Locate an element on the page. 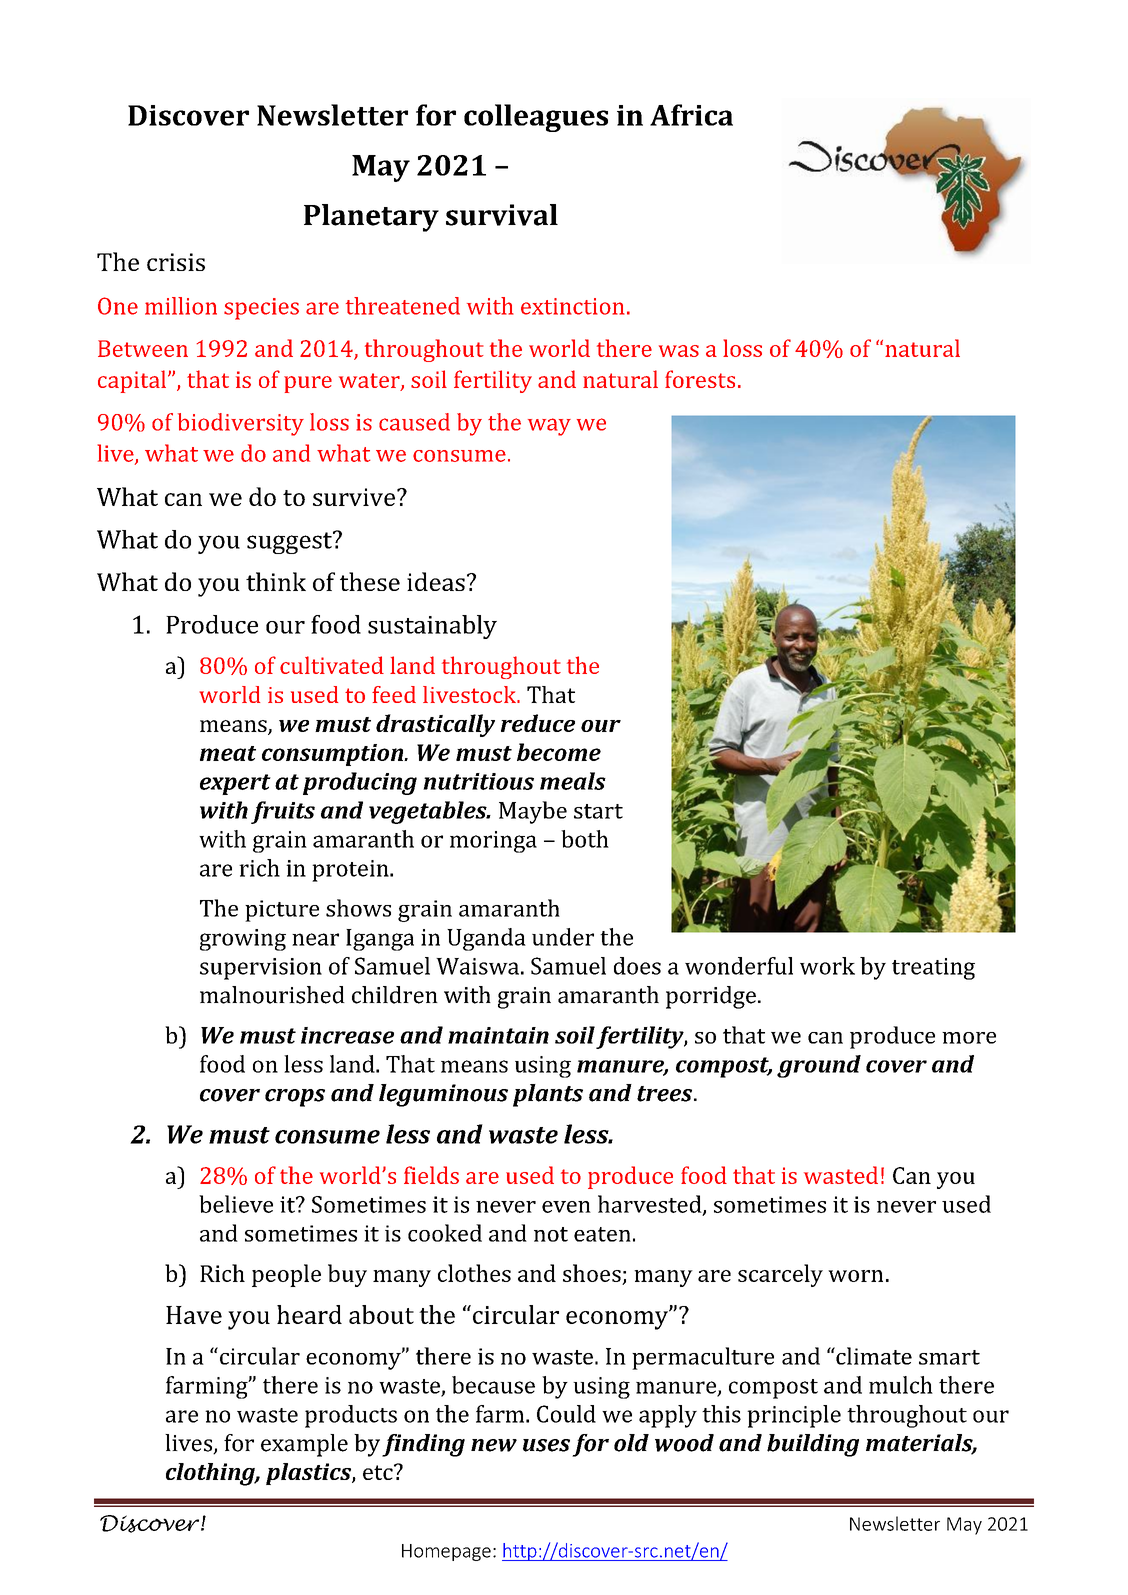  example is located at coordinates (304, 1445).
